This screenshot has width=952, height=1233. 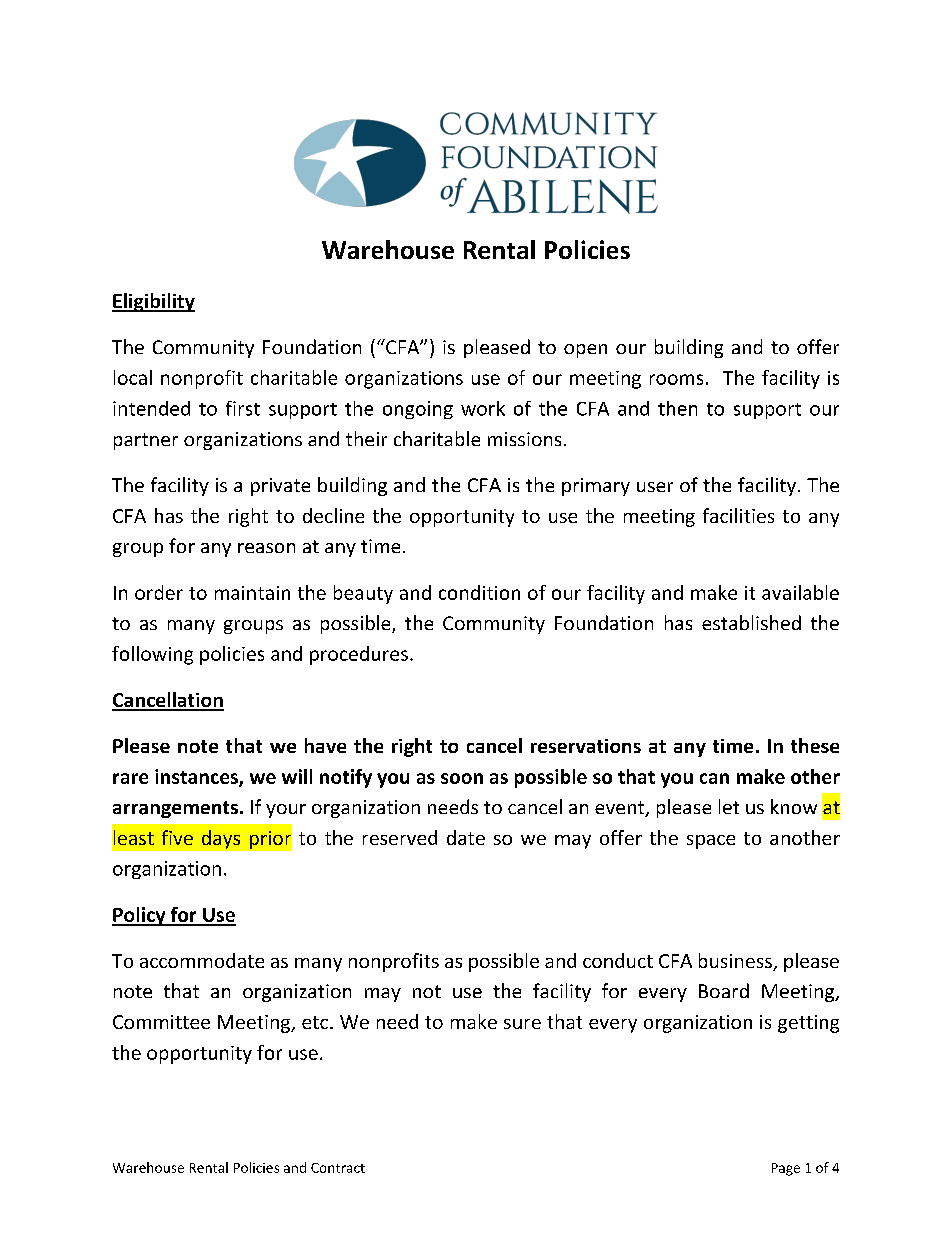 What do you see at coordinates (338, 1168) in the screenshot?
I see `Contract` at bounding box center [338, 1168].
